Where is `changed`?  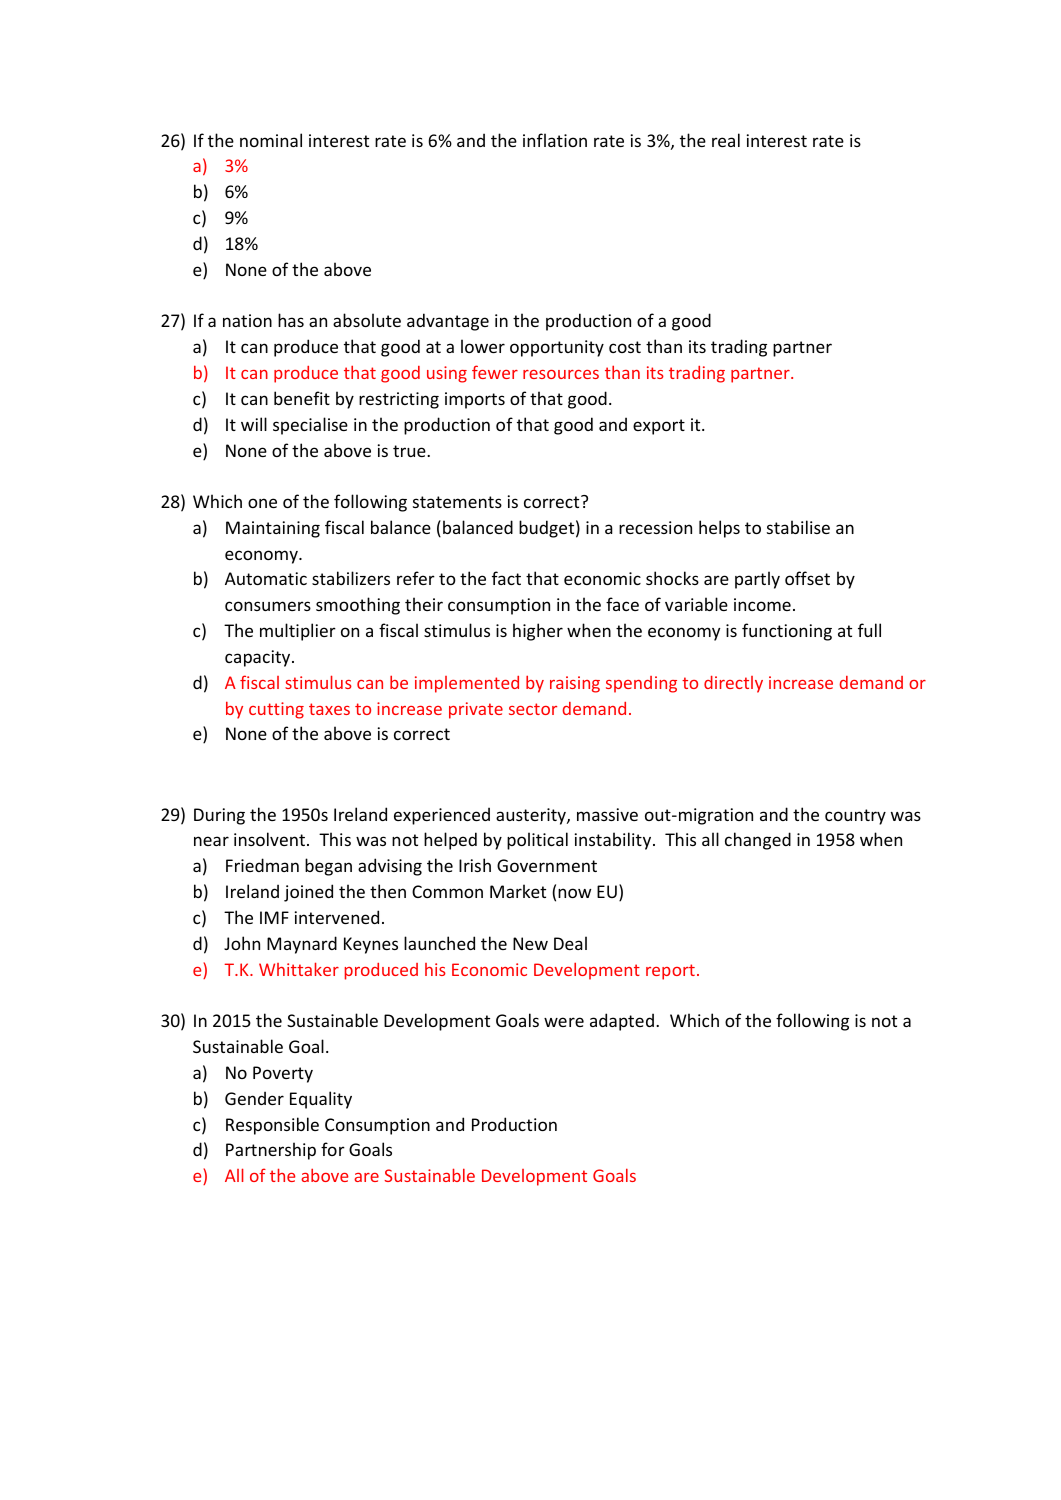 changed is located at coordinates (758, 841).
